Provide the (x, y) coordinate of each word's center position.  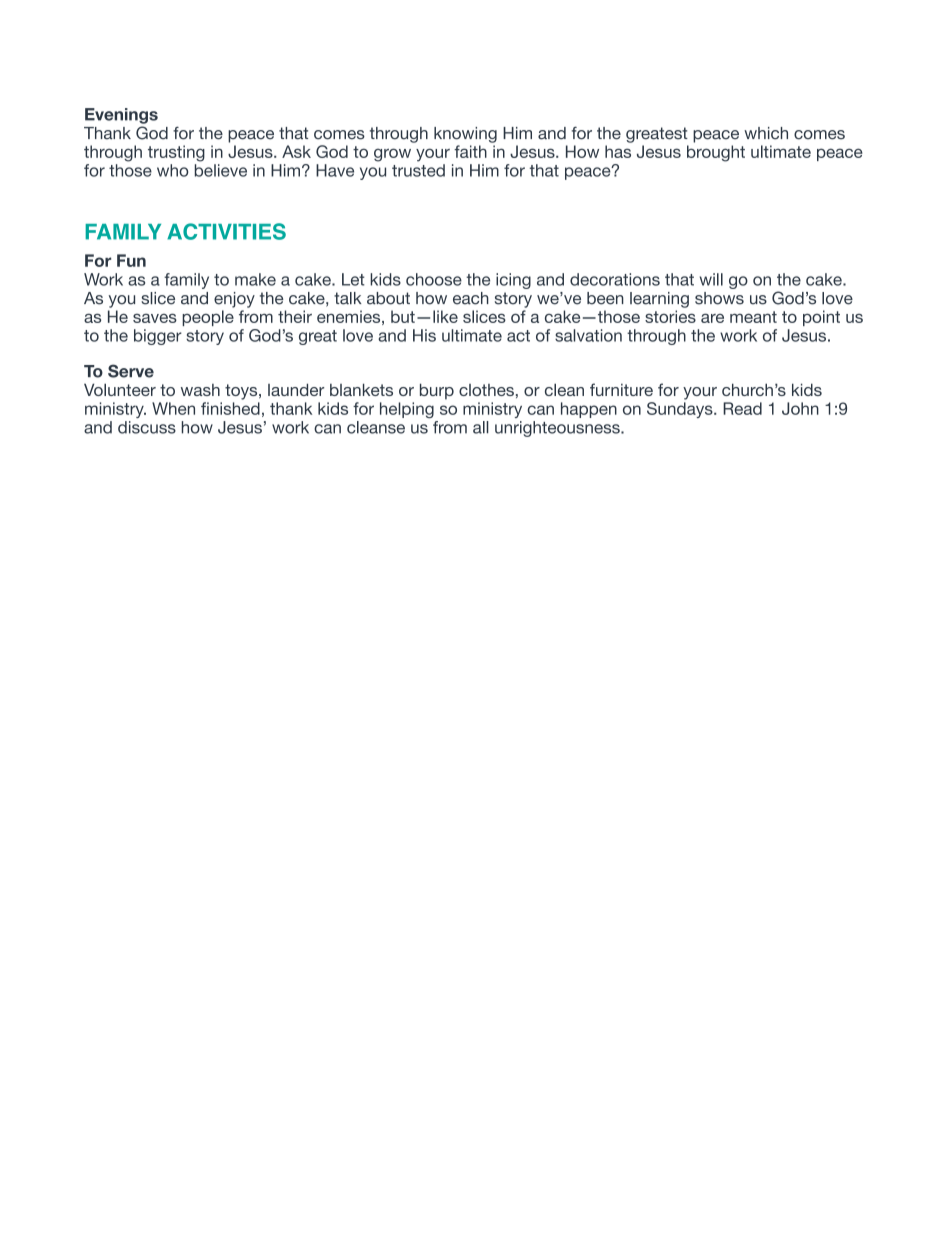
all (481, 427)
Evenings (121, 116)
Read (742, 408)
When (173, 408)
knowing (465, 135)
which (766, 133)
